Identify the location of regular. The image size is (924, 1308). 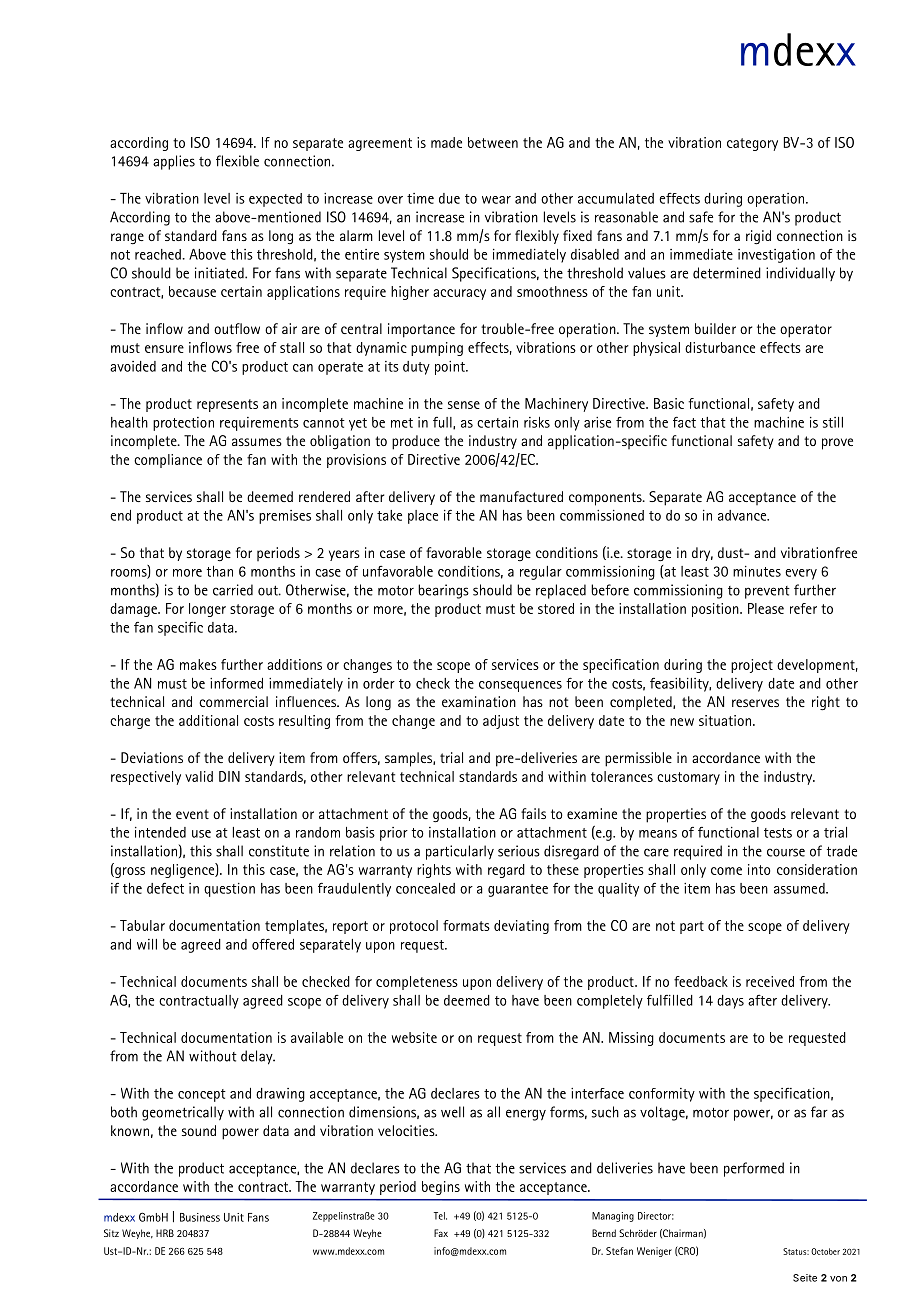
(541, 573).
